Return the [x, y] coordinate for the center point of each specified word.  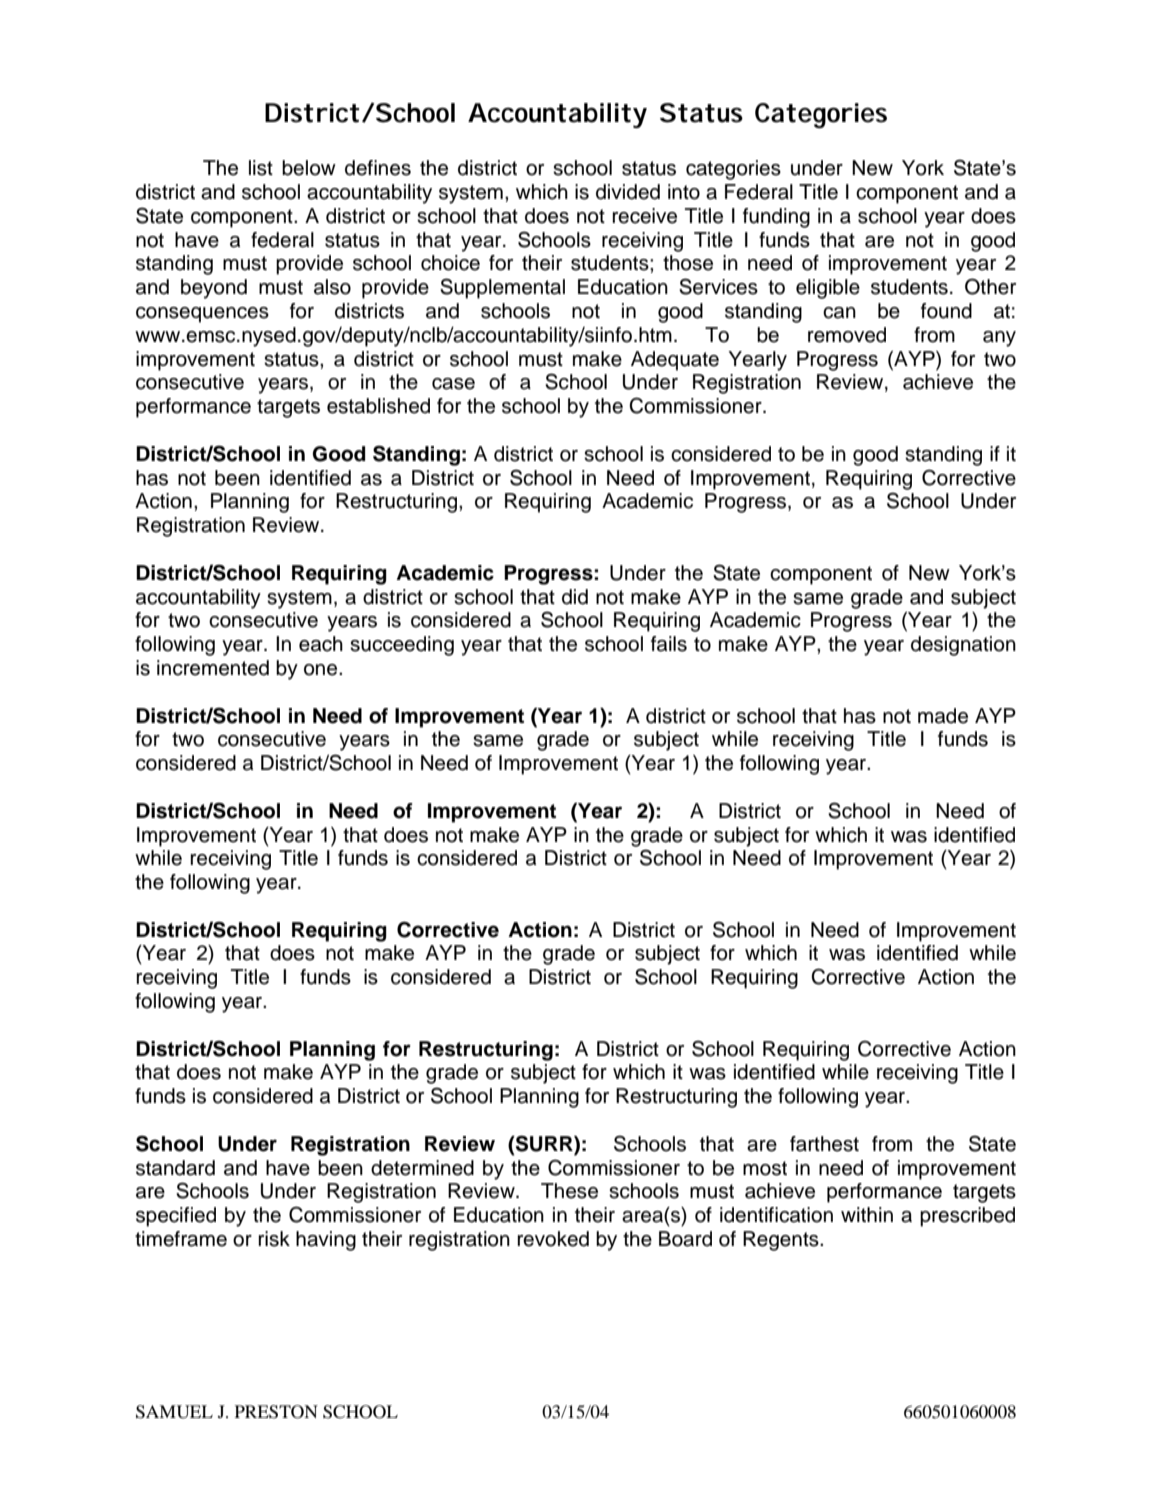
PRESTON [276, 1412]
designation [963, 646]
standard [175, 1168]
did [575, 597]
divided [628, 192]
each [321, 644]
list [261, 168]
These [569, 1191]
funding [776, 218]
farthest [824, 1144]
